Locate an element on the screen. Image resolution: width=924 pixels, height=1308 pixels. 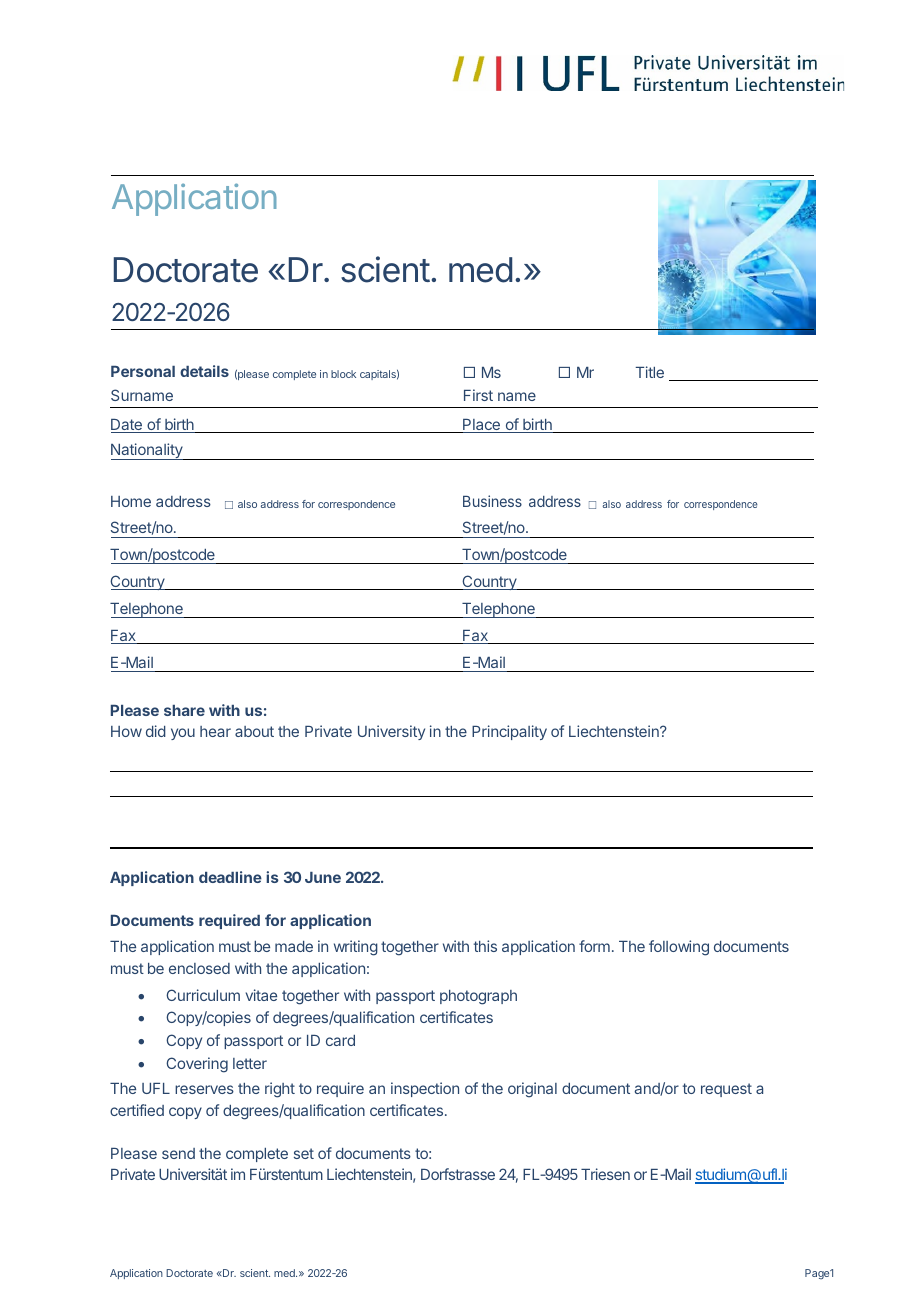
Principality is located at coordinates (509, 732).
